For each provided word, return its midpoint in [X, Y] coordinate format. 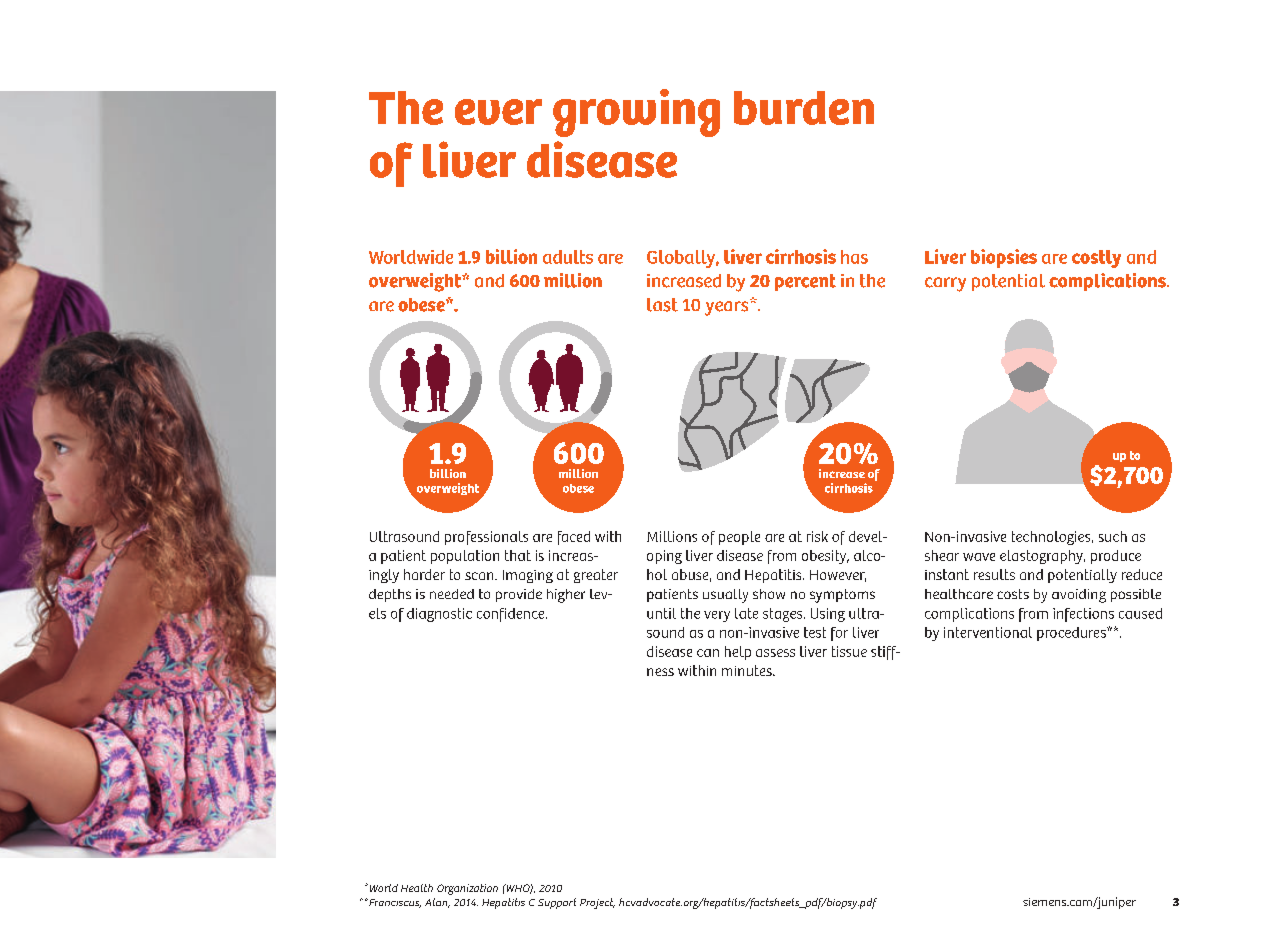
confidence [512, 615]
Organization [467, 889]
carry [945, 284]
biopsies [1004, 258]
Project [597, 903]
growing [636, 113]
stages [784, 615]
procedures [1072, 634]
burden [804, 108]
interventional [988, 632]
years [728, 307]
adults [568, 257]
